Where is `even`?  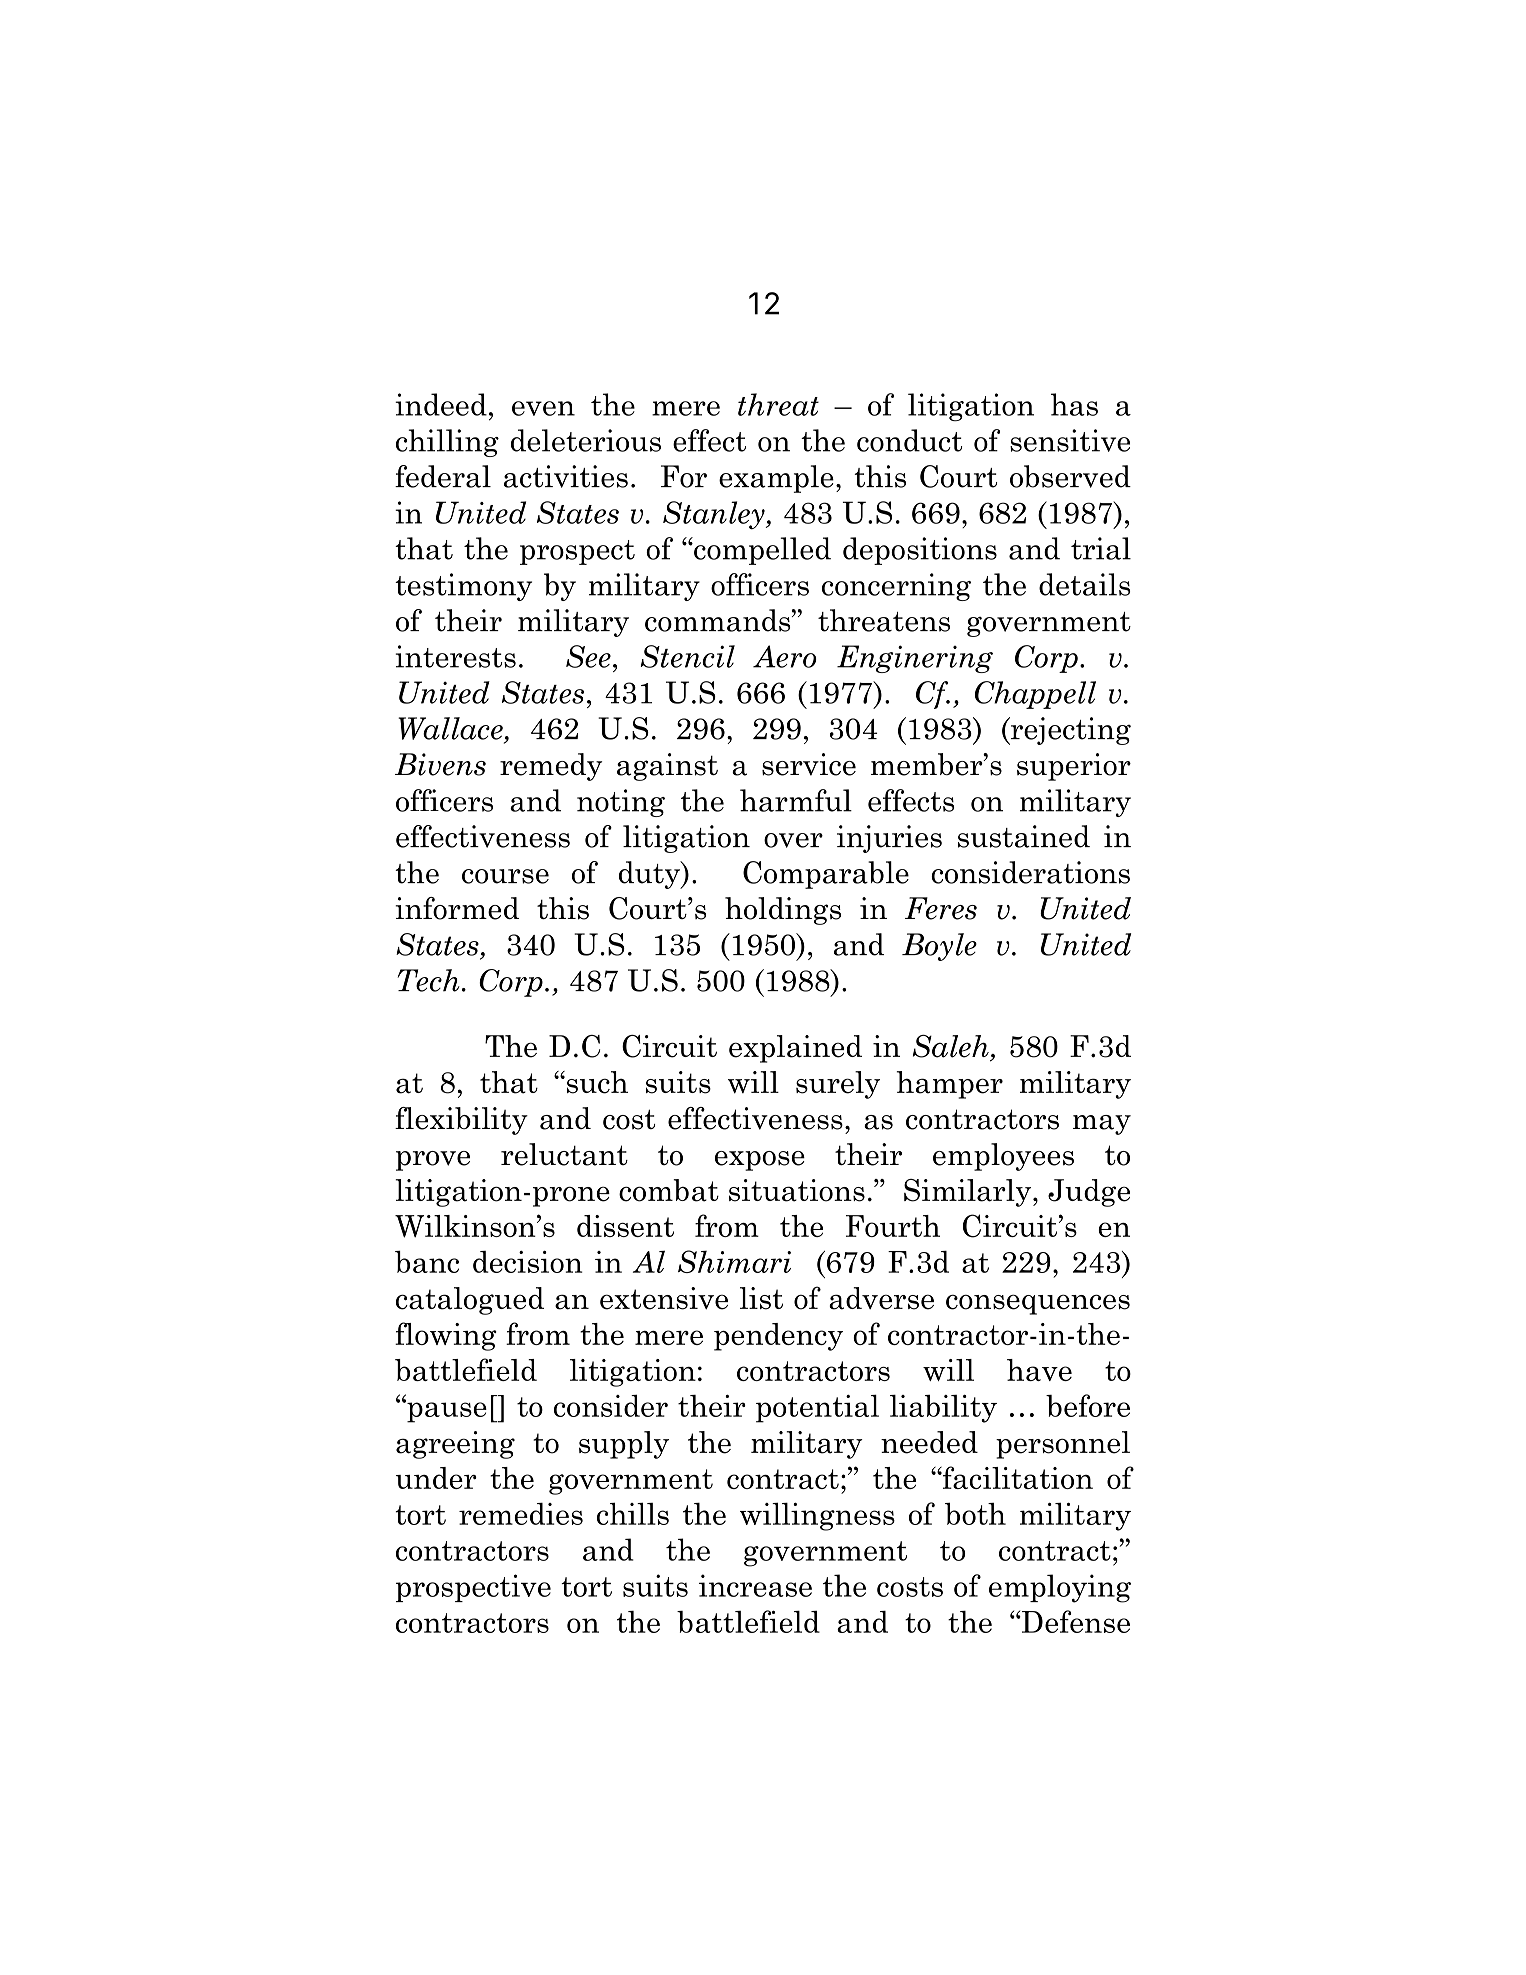 even is located at coordinates (543, 408).
